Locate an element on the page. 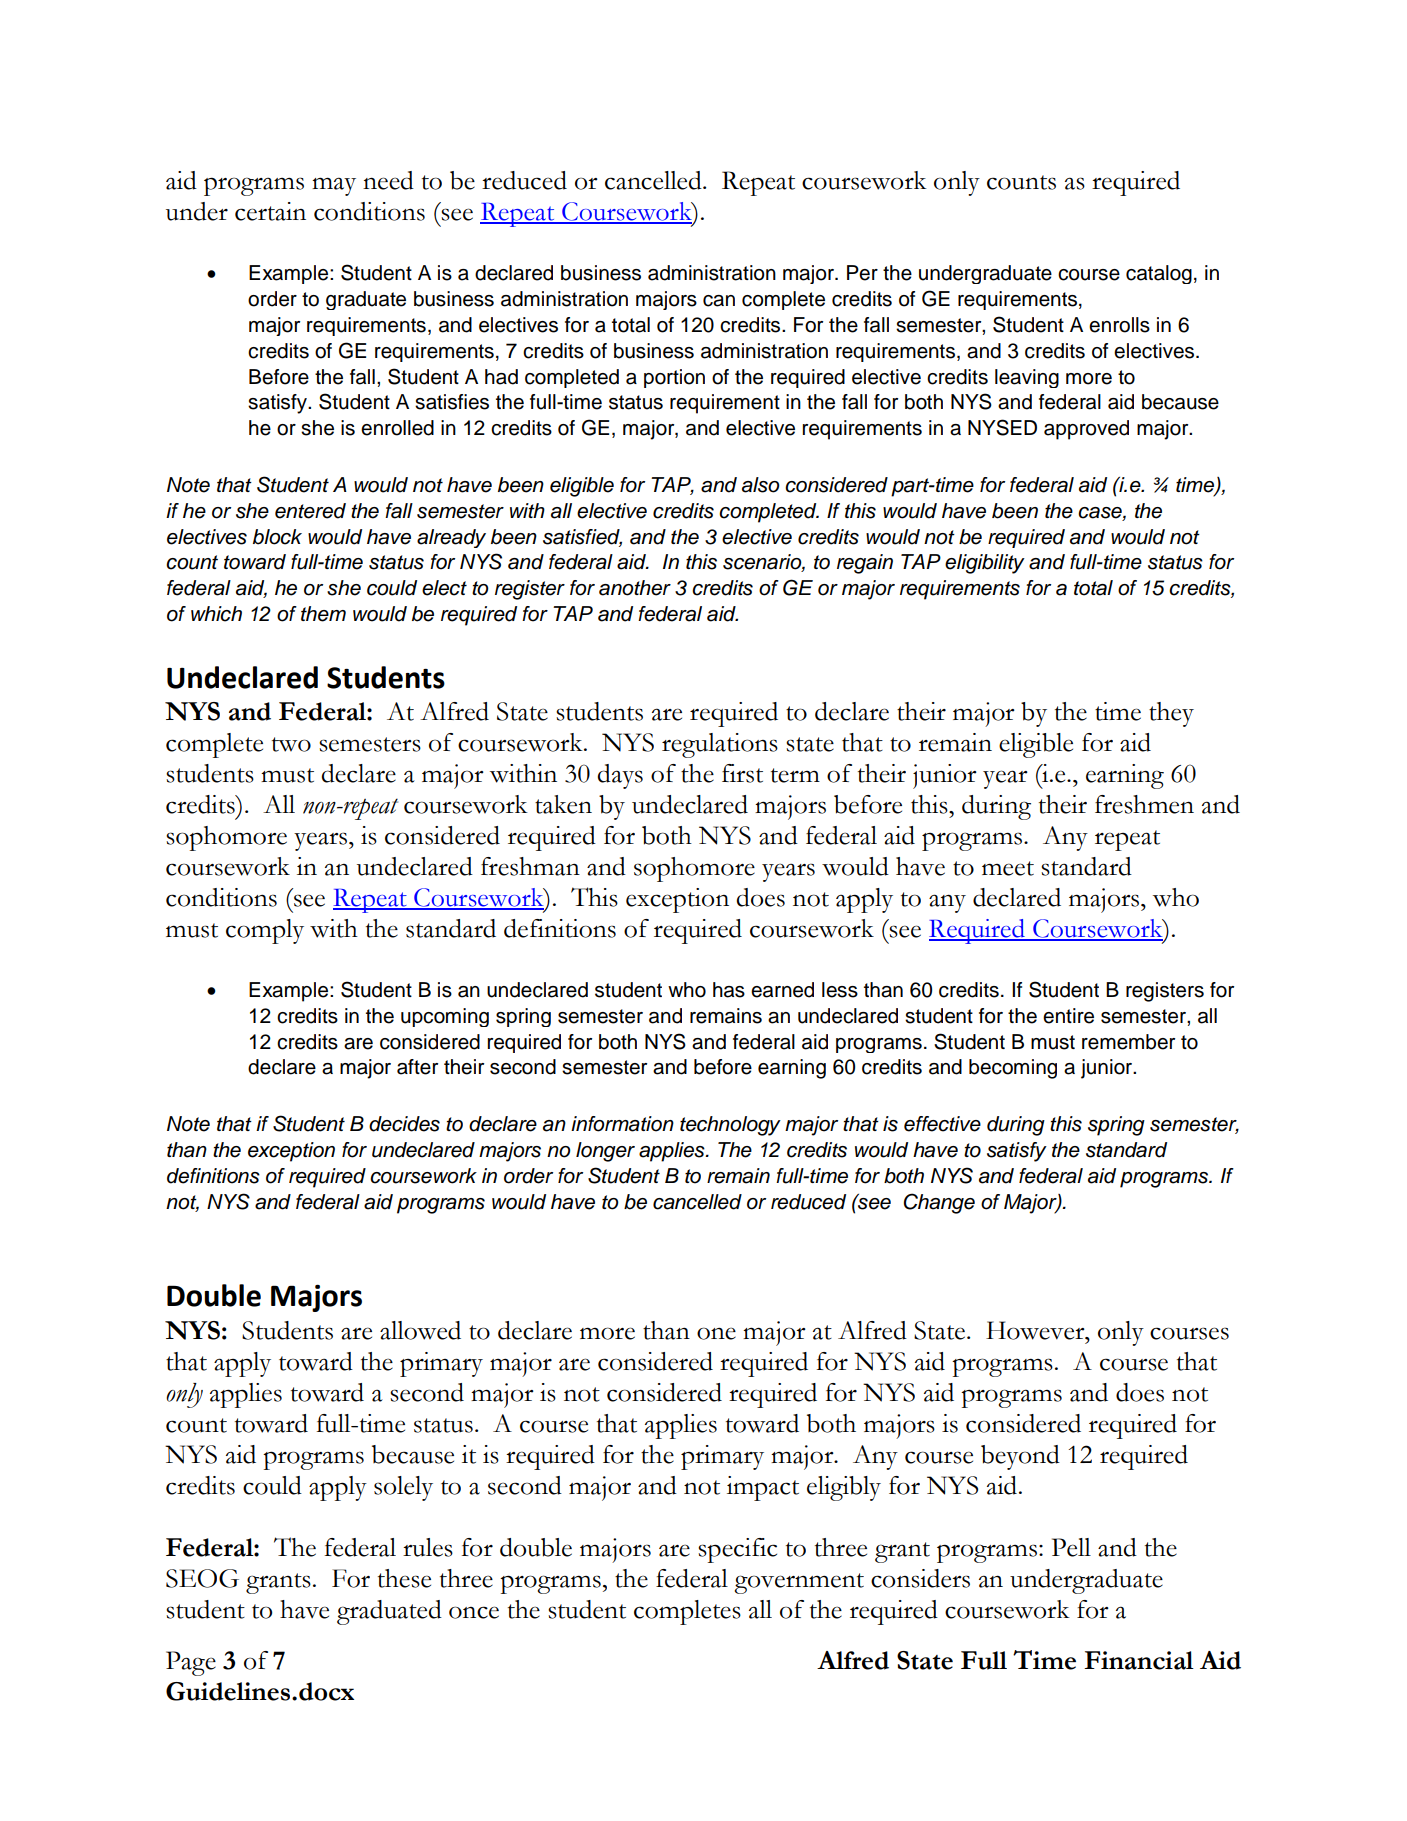 The width and height of the page is (1407, 1821). these is located at coordinates (404, 1578).
